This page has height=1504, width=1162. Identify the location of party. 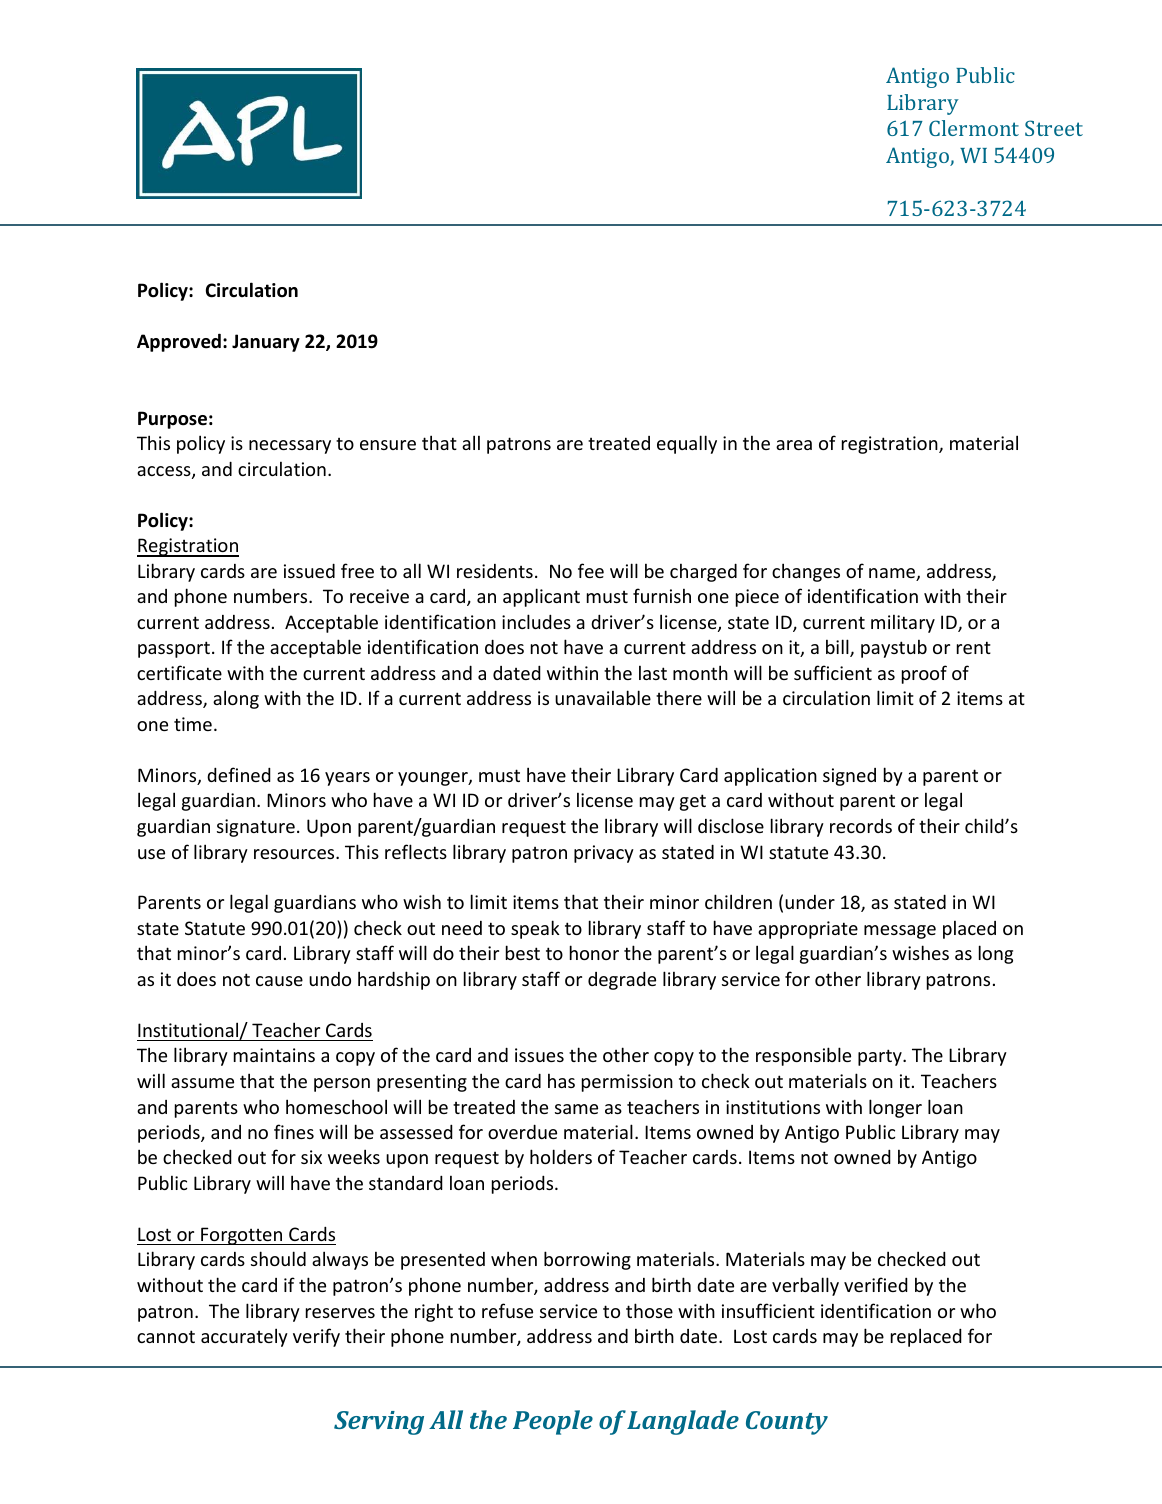
(881, 1057).
